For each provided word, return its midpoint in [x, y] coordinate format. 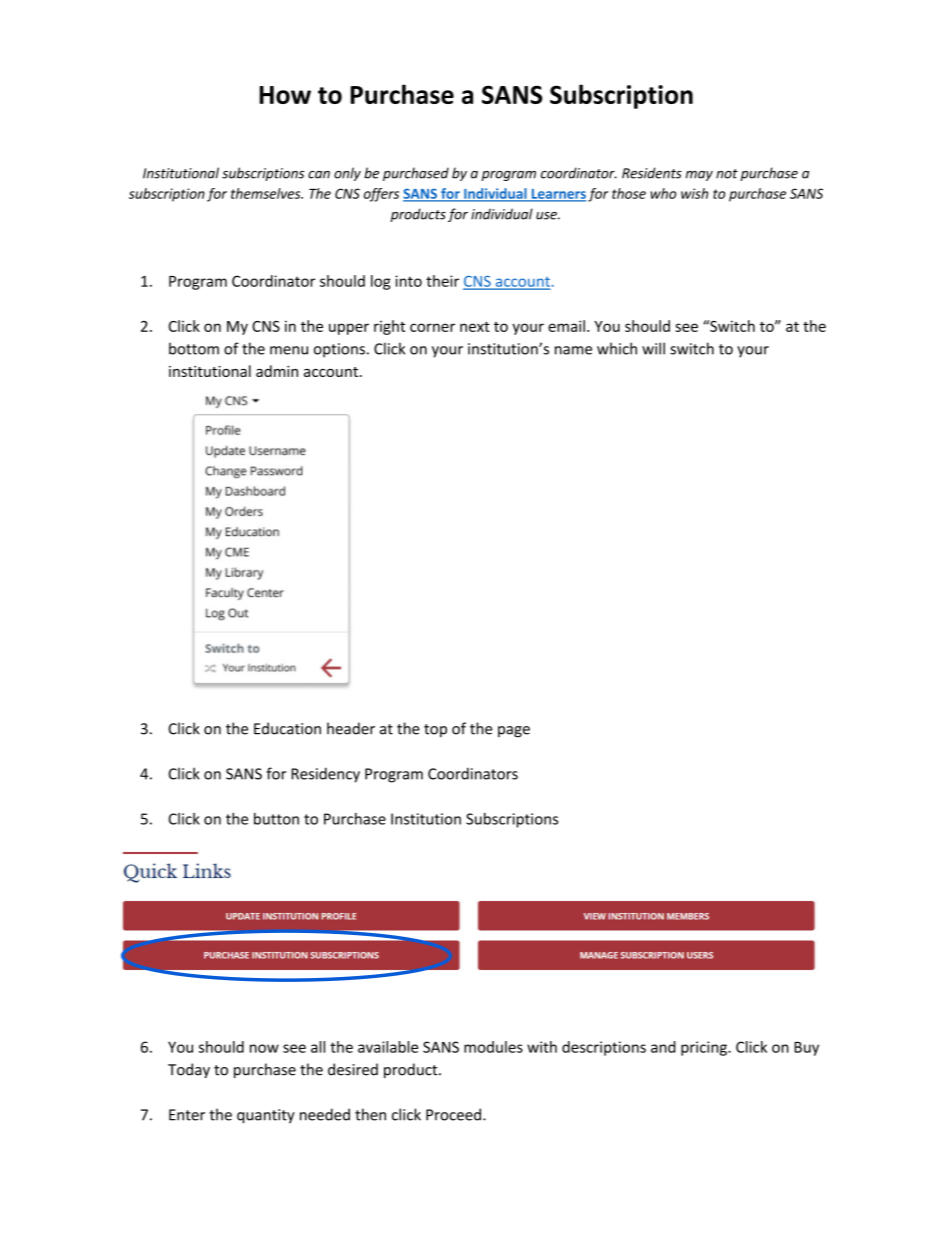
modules [493, 1047]
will [653, 348]
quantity [266, 1116]
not [727, 174]
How [285, 95]
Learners [557, 195]
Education [287, 728]
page [514, 732]
